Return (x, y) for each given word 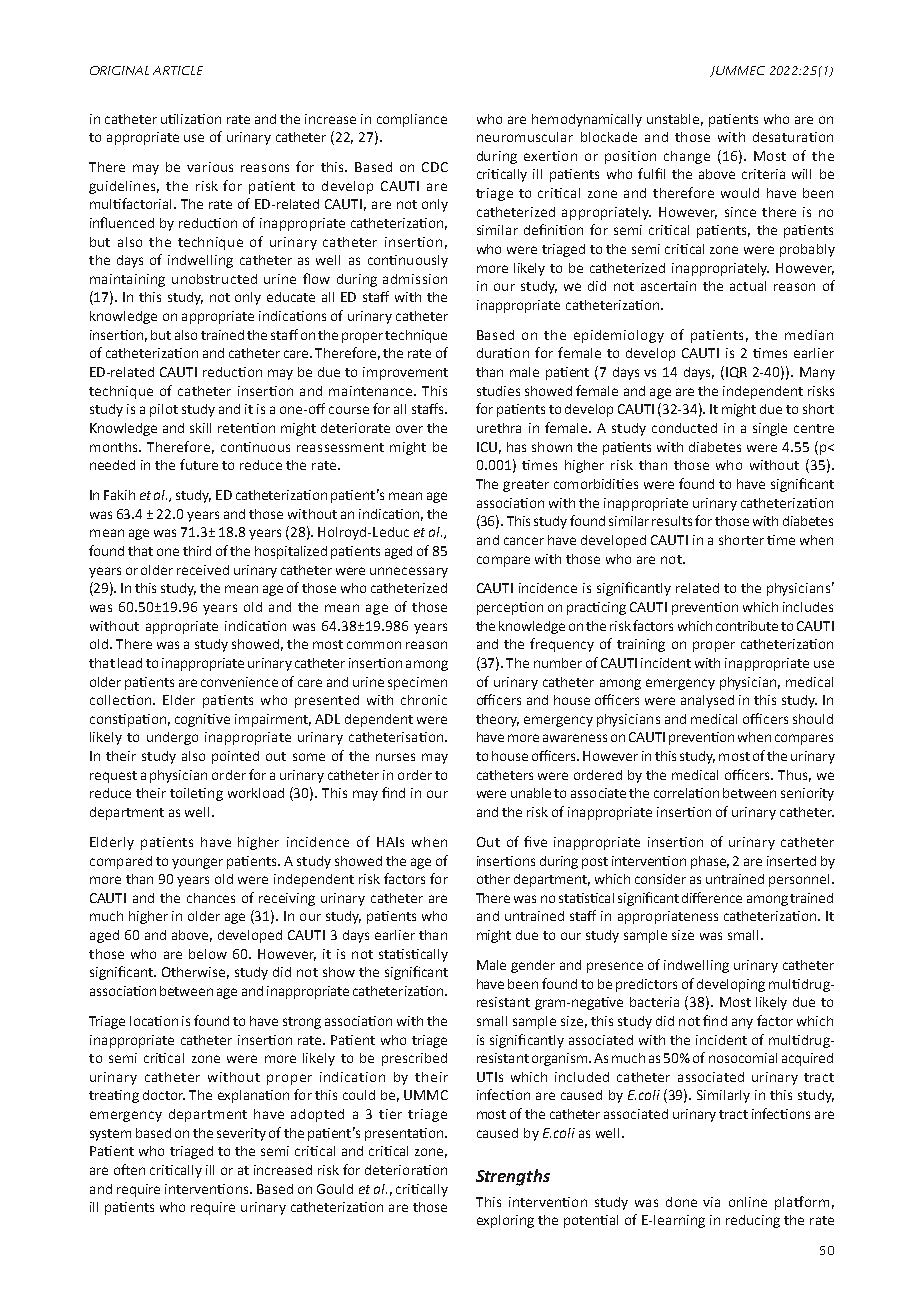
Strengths (513, 1177)
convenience (239, 682)
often (129, 1169)
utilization (191, 119)
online (748, 1202)
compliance (412, 120)
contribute (747, 626)
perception (510, 608)
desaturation (793, 137)
